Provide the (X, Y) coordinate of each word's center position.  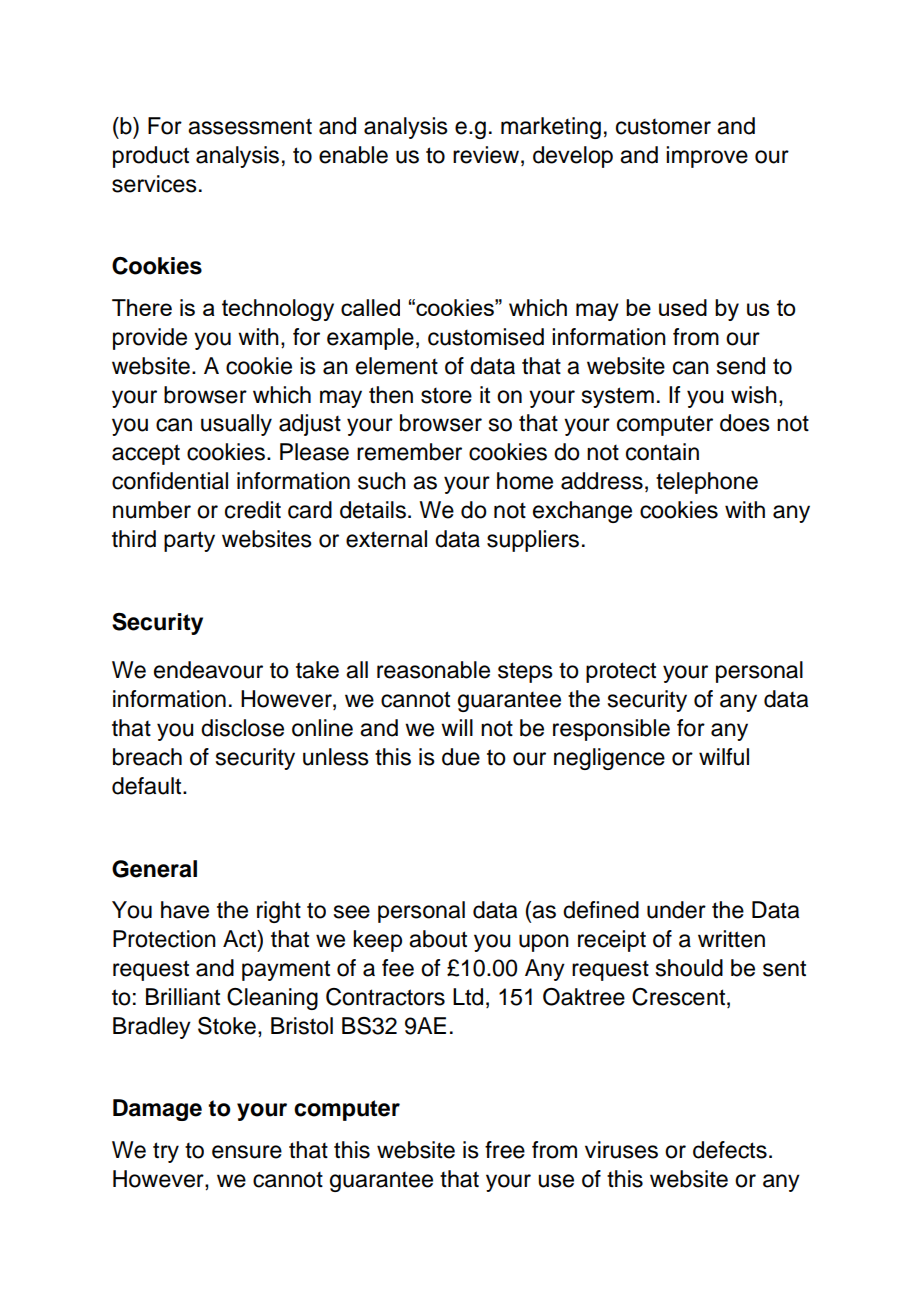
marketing (551, 128)
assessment (250, 126)
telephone (707, 483)
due (461, 757)
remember (409, 452)
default (148, 786)
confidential (170, 481)
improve (707, 157)
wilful (724, 757)
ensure (247, 1152)
